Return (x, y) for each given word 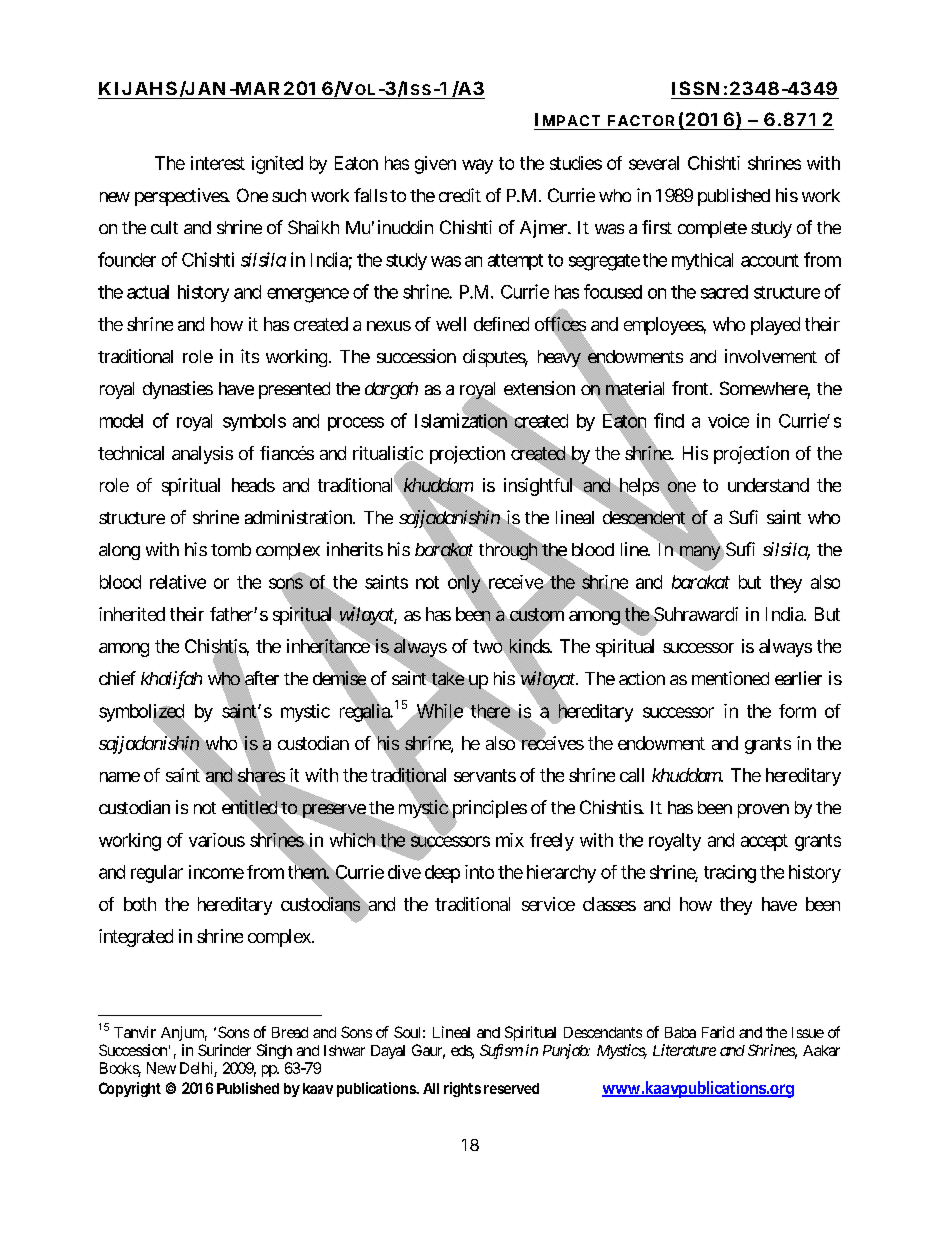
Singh (274, 1051)
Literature (684, 1050)
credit (460, 195)
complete (712, 229)
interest (218, 163)
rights (462, 1089)
